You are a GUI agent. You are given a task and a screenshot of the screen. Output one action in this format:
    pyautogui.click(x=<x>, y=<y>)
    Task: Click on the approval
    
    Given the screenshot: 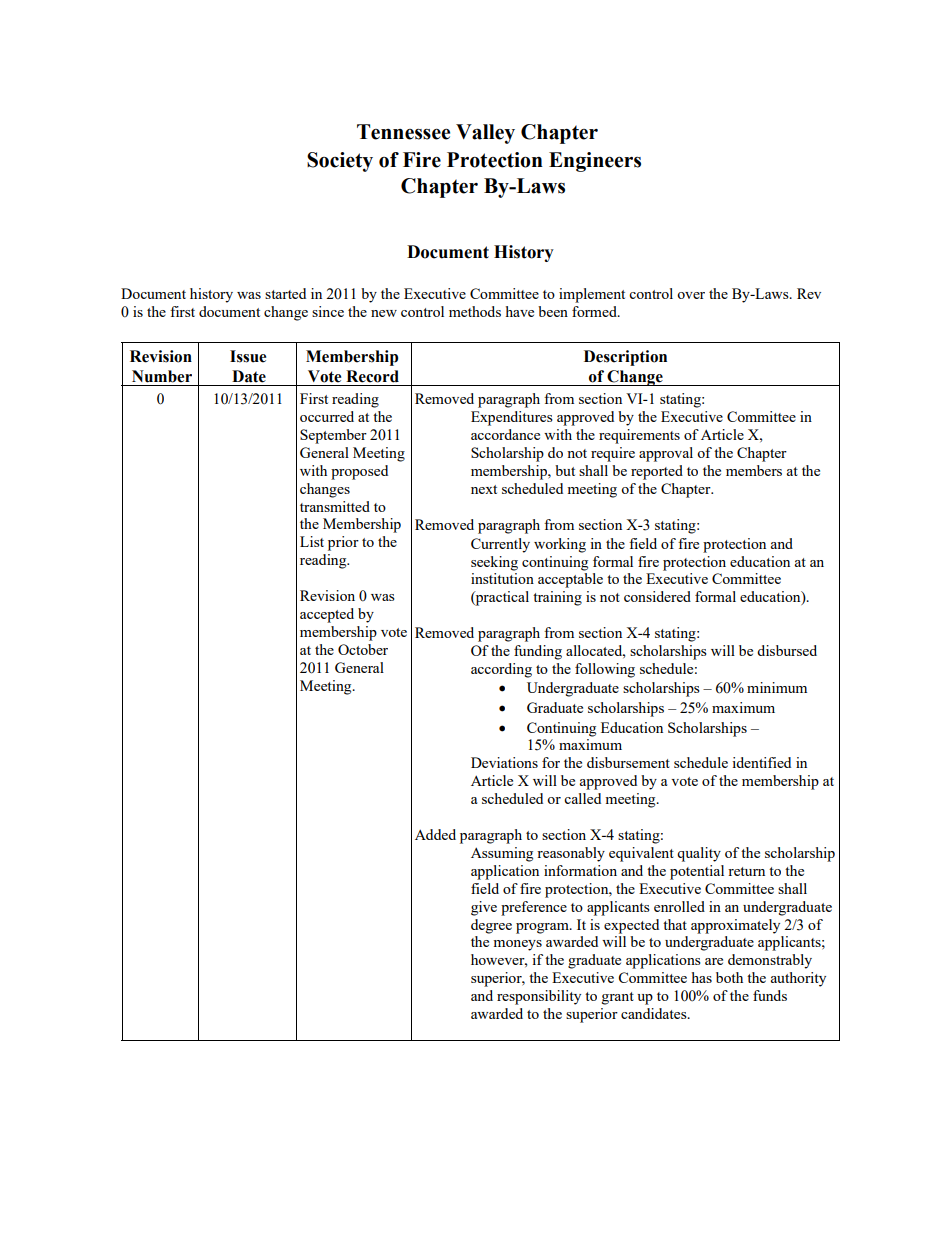 What is the action you would take?
    pyautogui.click(x=666, y=454)
